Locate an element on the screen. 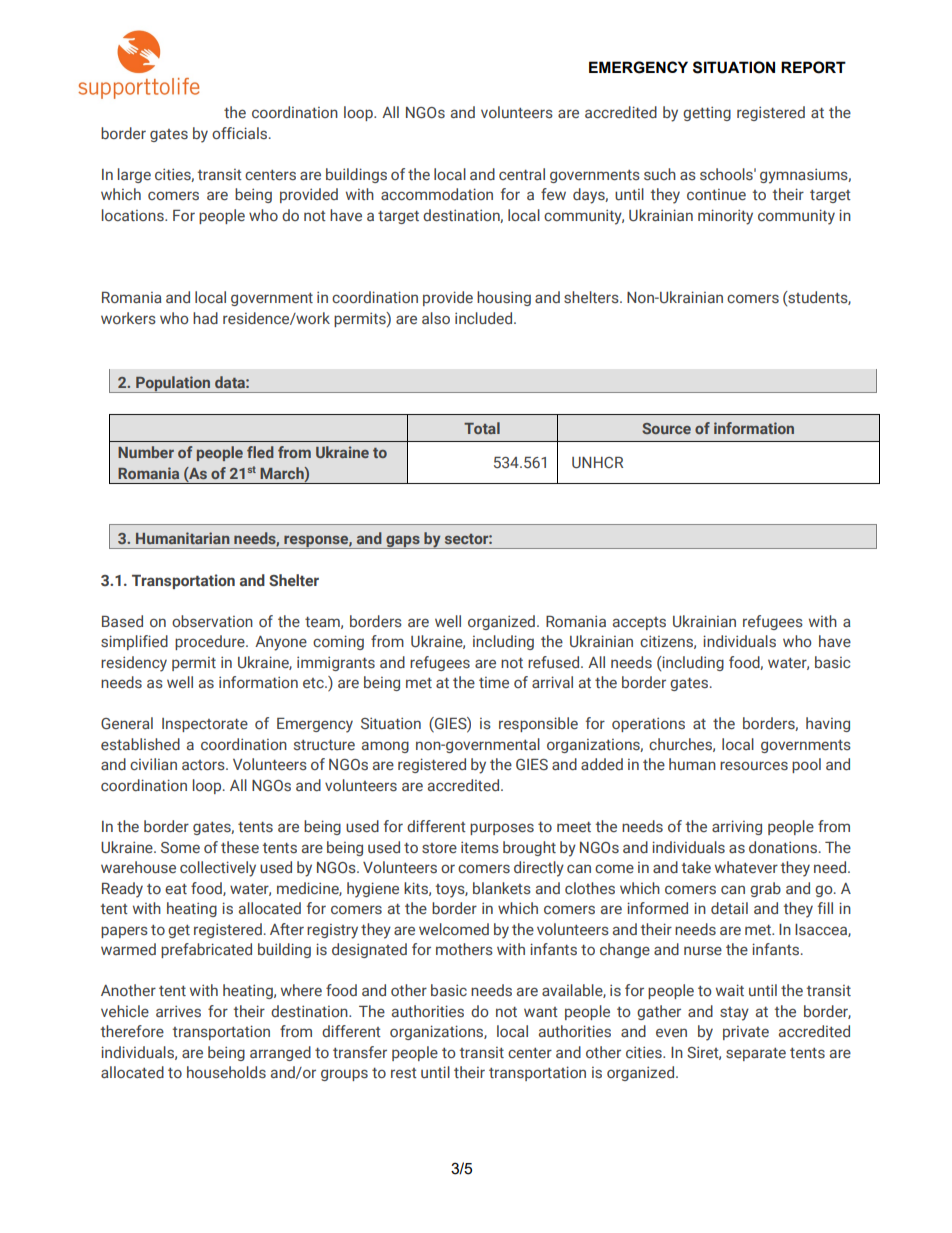 This screenshot has height=1233, width=952. gaps is located at coordinates (403, 542).
